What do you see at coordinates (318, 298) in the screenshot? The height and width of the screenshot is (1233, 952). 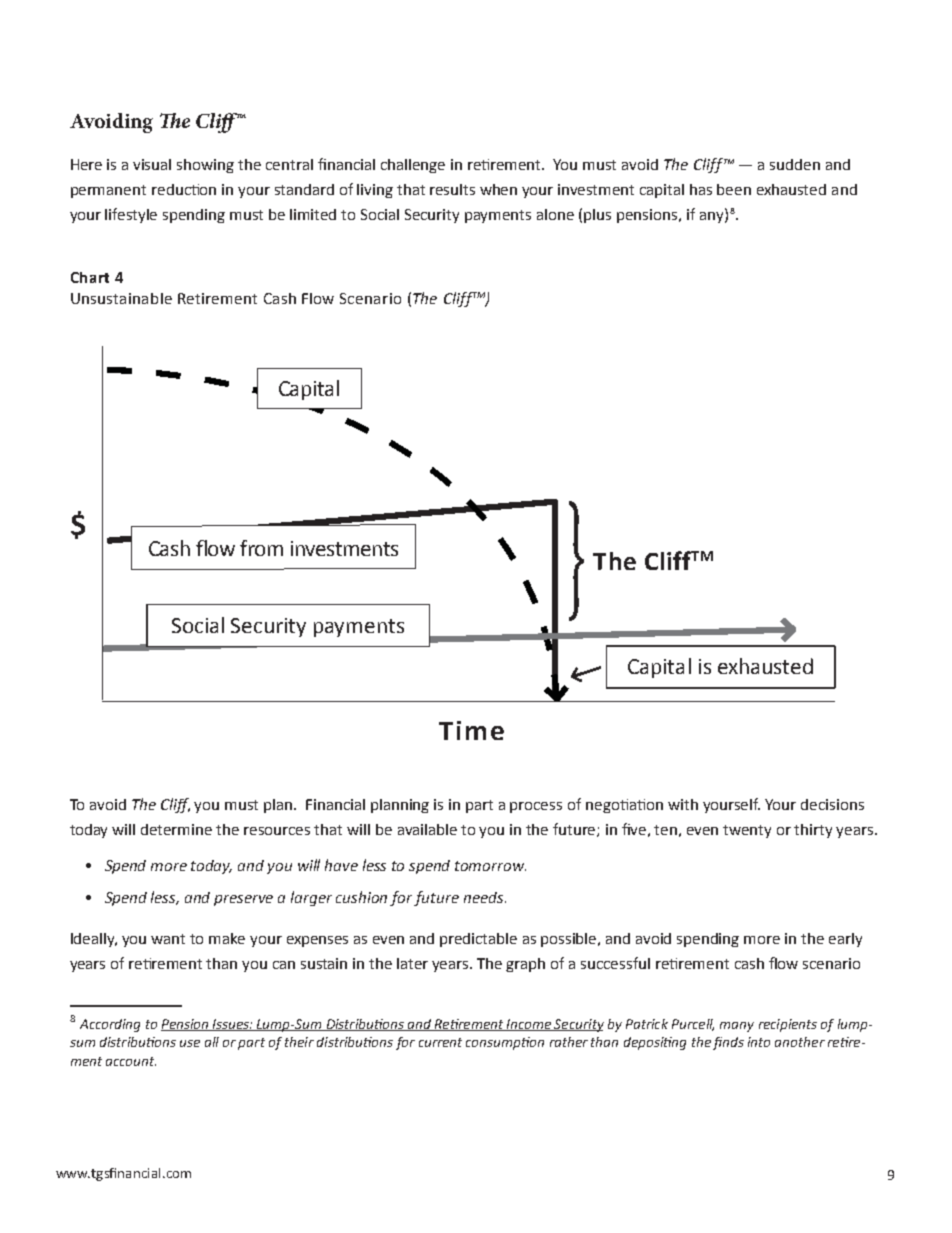 I see `Flow` at bounding box center [318, 298].
